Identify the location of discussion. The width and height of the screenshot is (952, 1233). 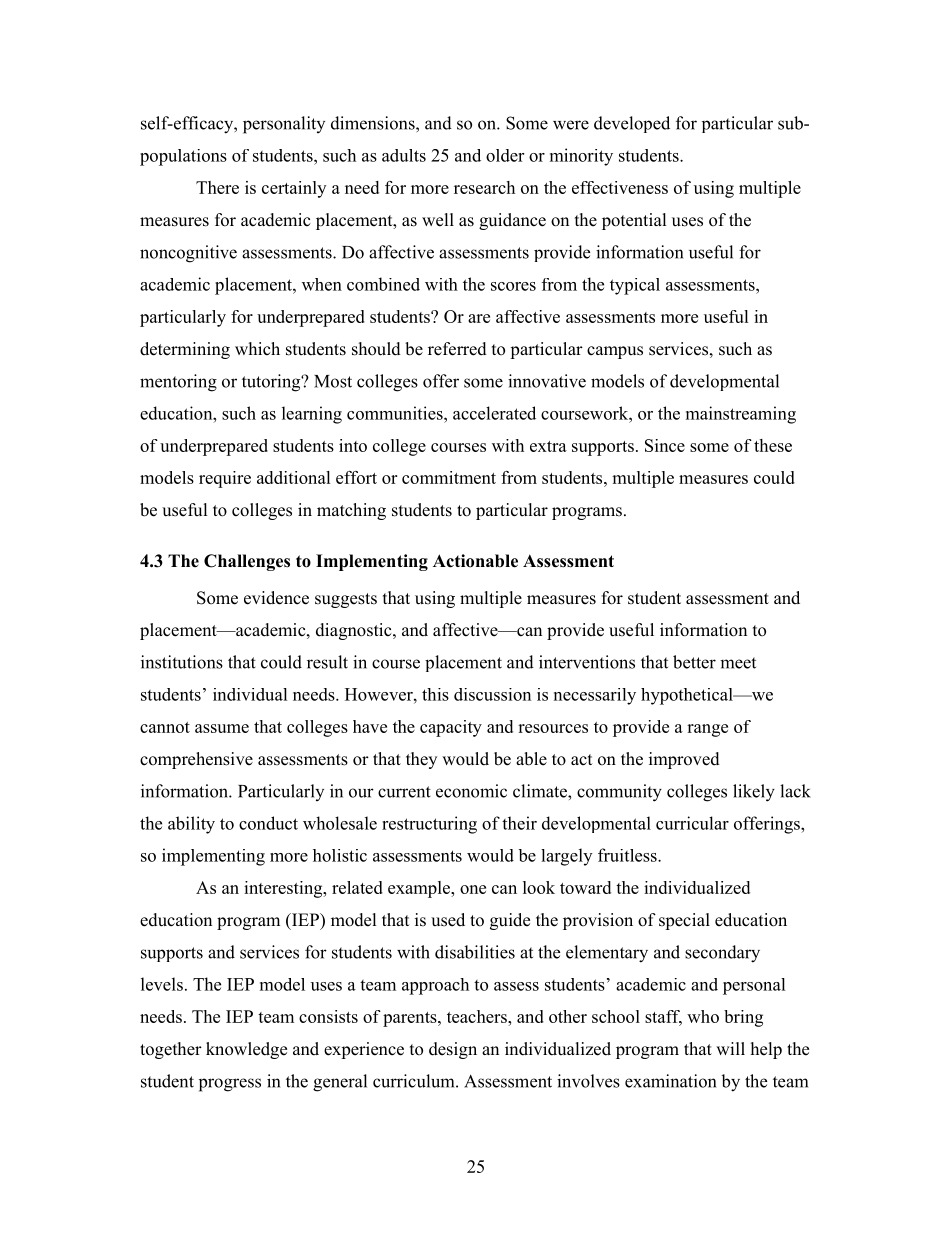
(492, 694).
